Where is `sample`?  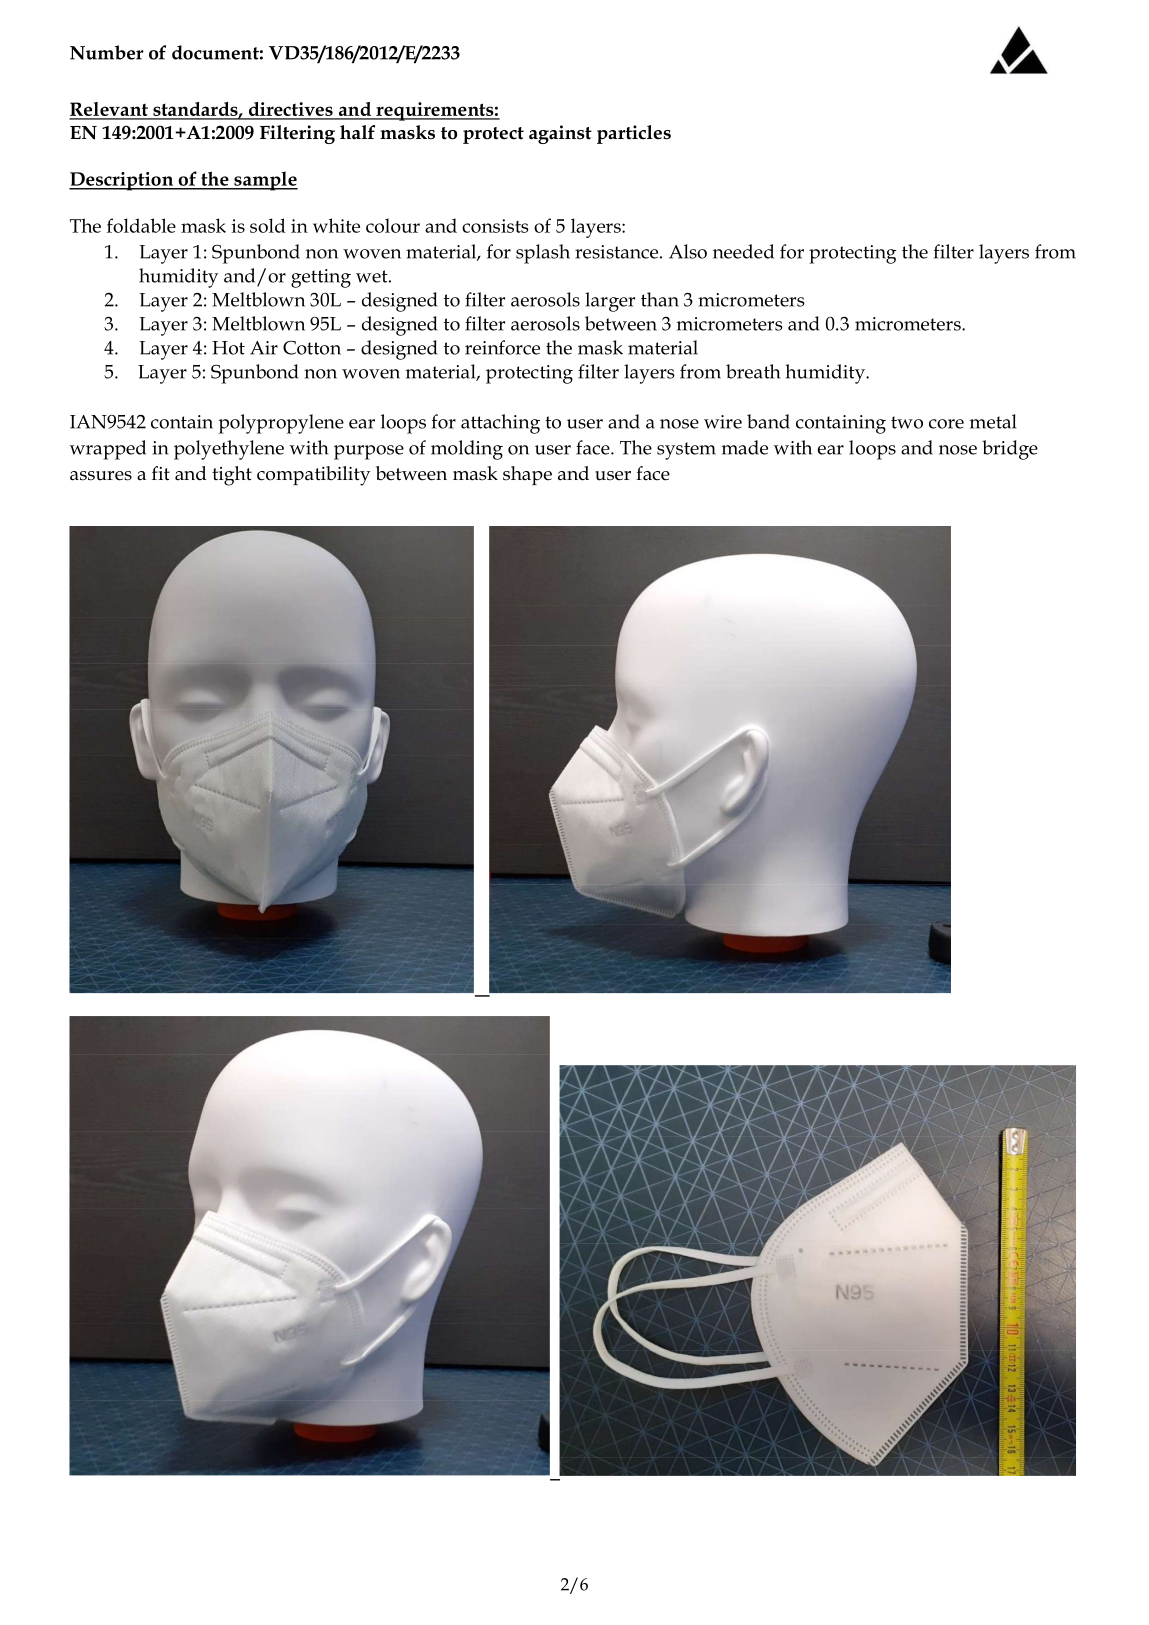 sample is located at coordinates (265, 181).
